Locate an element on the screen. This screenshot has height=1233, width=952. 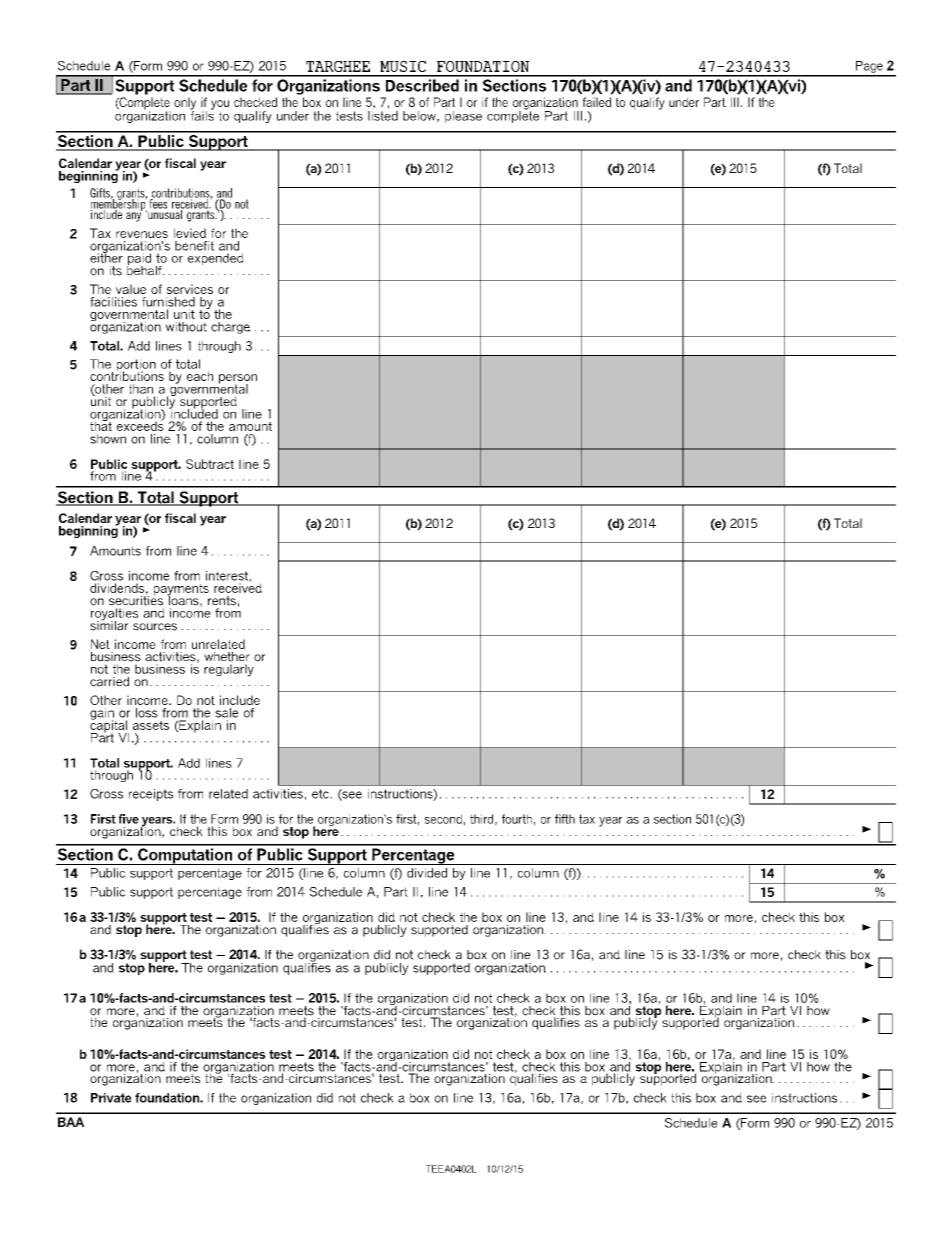
fourth is located at coordinates (517, 819).
